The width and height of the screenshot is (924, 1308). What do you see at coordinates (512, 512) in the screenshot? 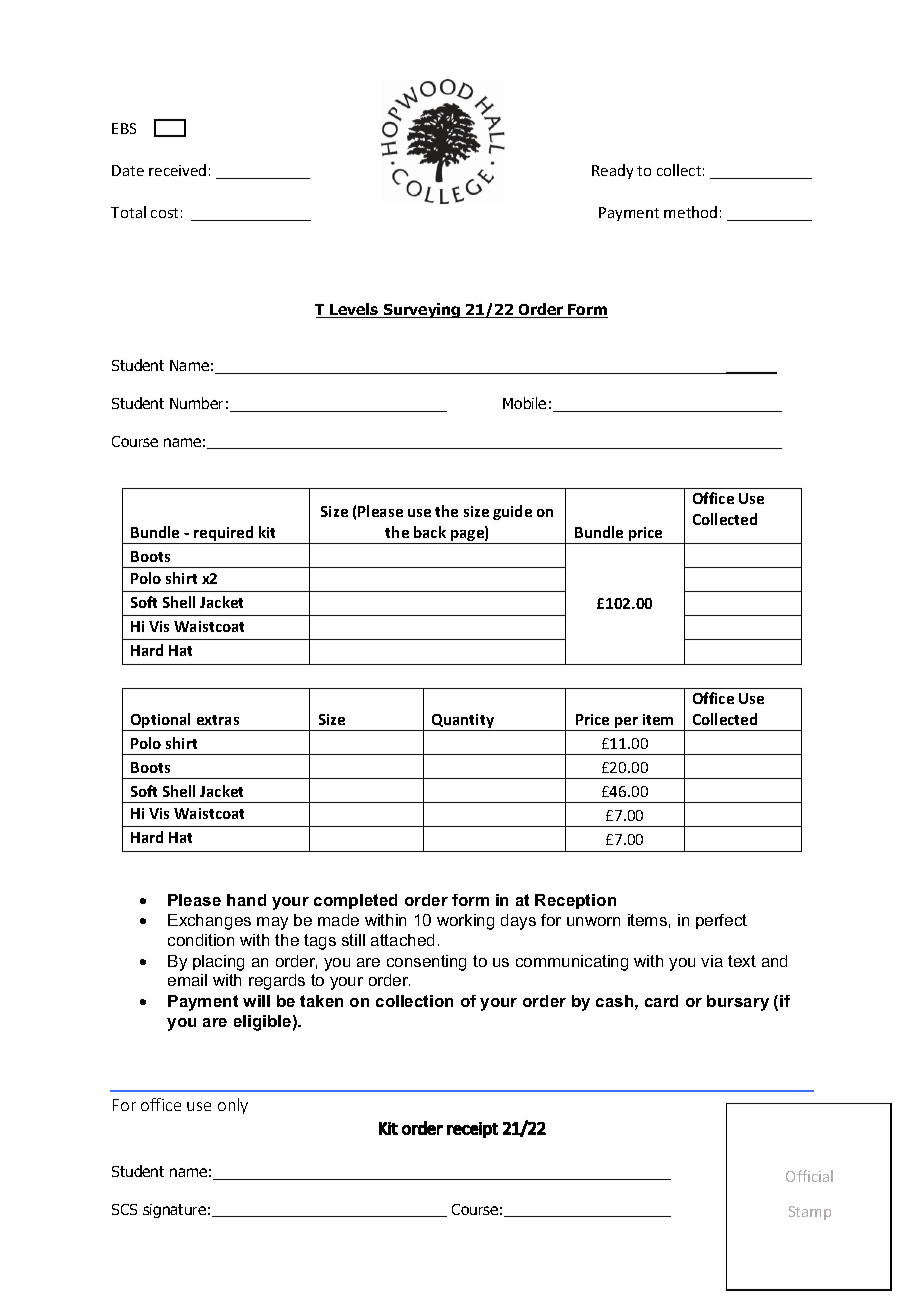
I see `guide` at bounding box center [512, 512].
